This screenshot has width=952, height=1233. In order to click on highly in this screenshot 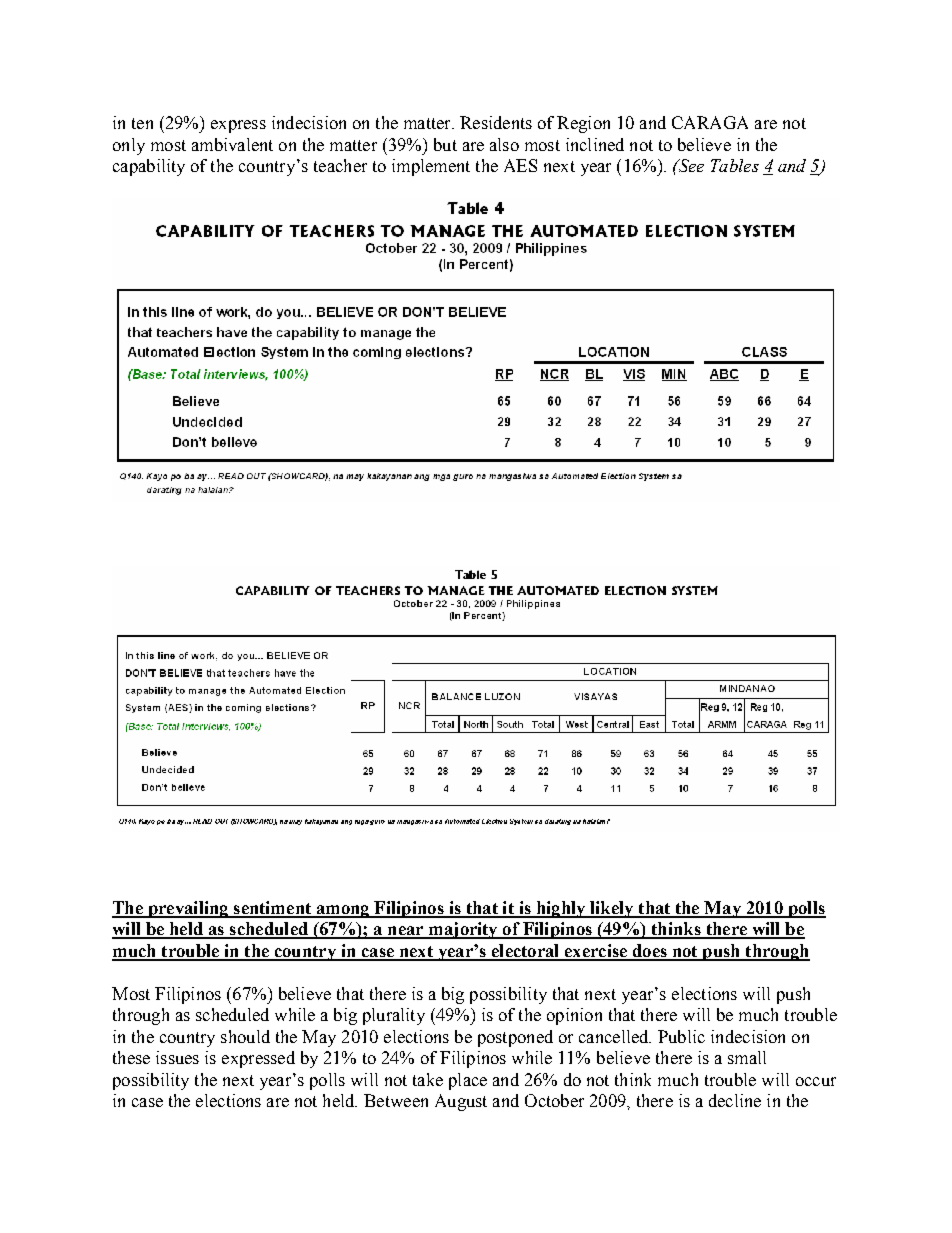, I will do `click(561, 909)`.
